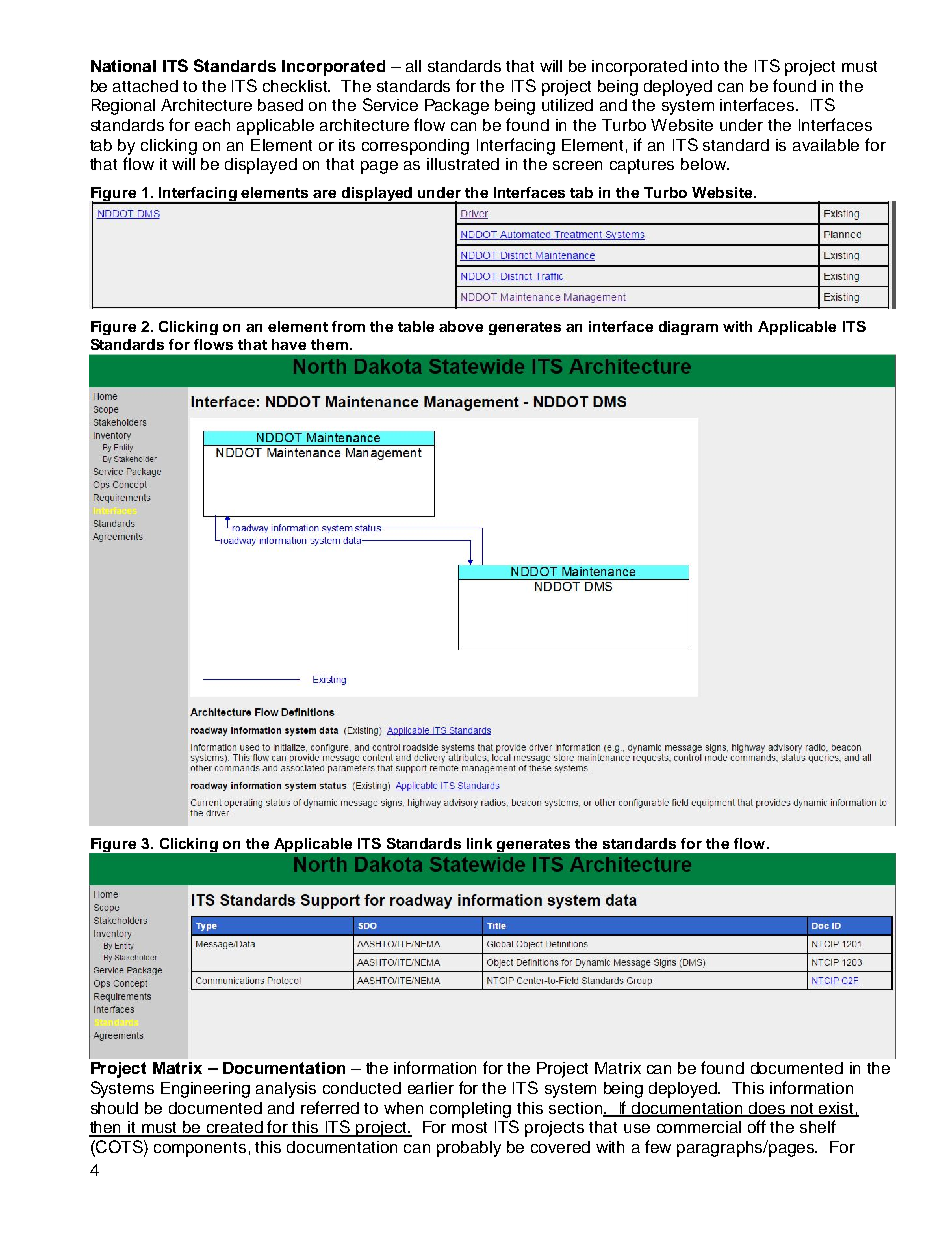 Image resolution: width=952 pixels, height=1233 pixels. What do you see at coordinates (457, 107) in the page?
I see `Package` at bounding box center [457, 107].
